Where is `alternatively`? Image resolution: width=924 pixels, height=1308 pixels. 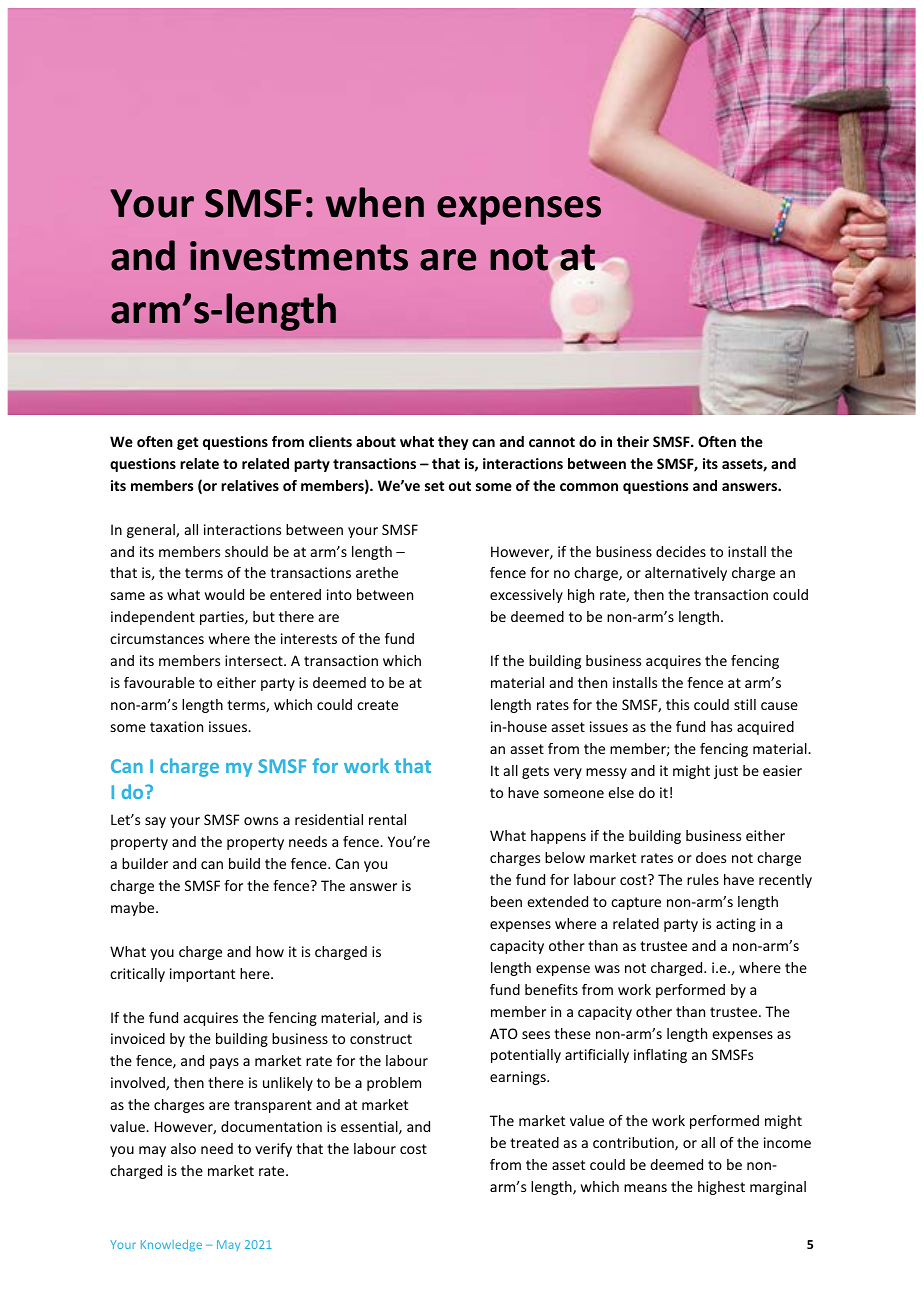
alternatively is located at coordinates (686, 574).
